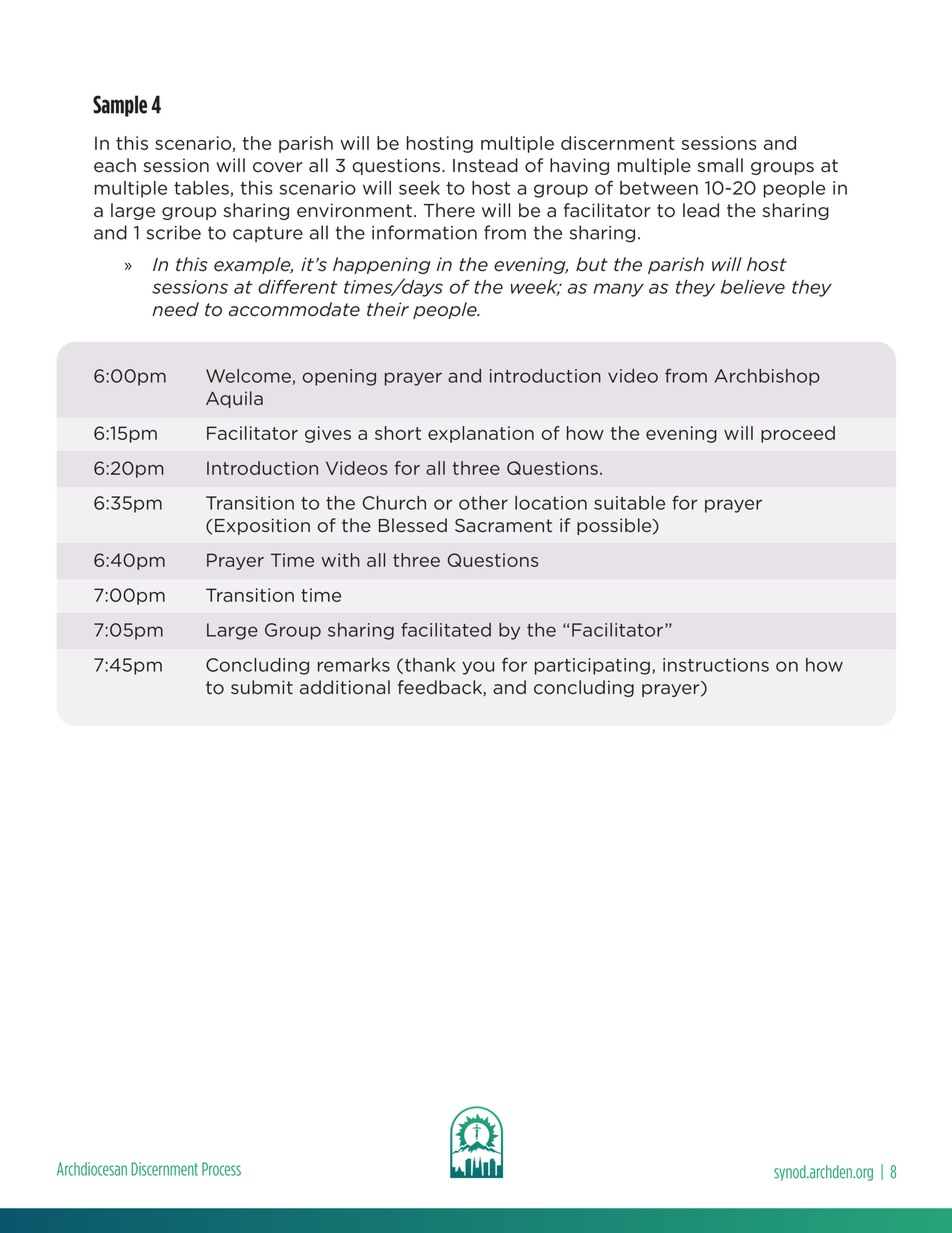  I want to click on facilitated, so click(446, 630).
